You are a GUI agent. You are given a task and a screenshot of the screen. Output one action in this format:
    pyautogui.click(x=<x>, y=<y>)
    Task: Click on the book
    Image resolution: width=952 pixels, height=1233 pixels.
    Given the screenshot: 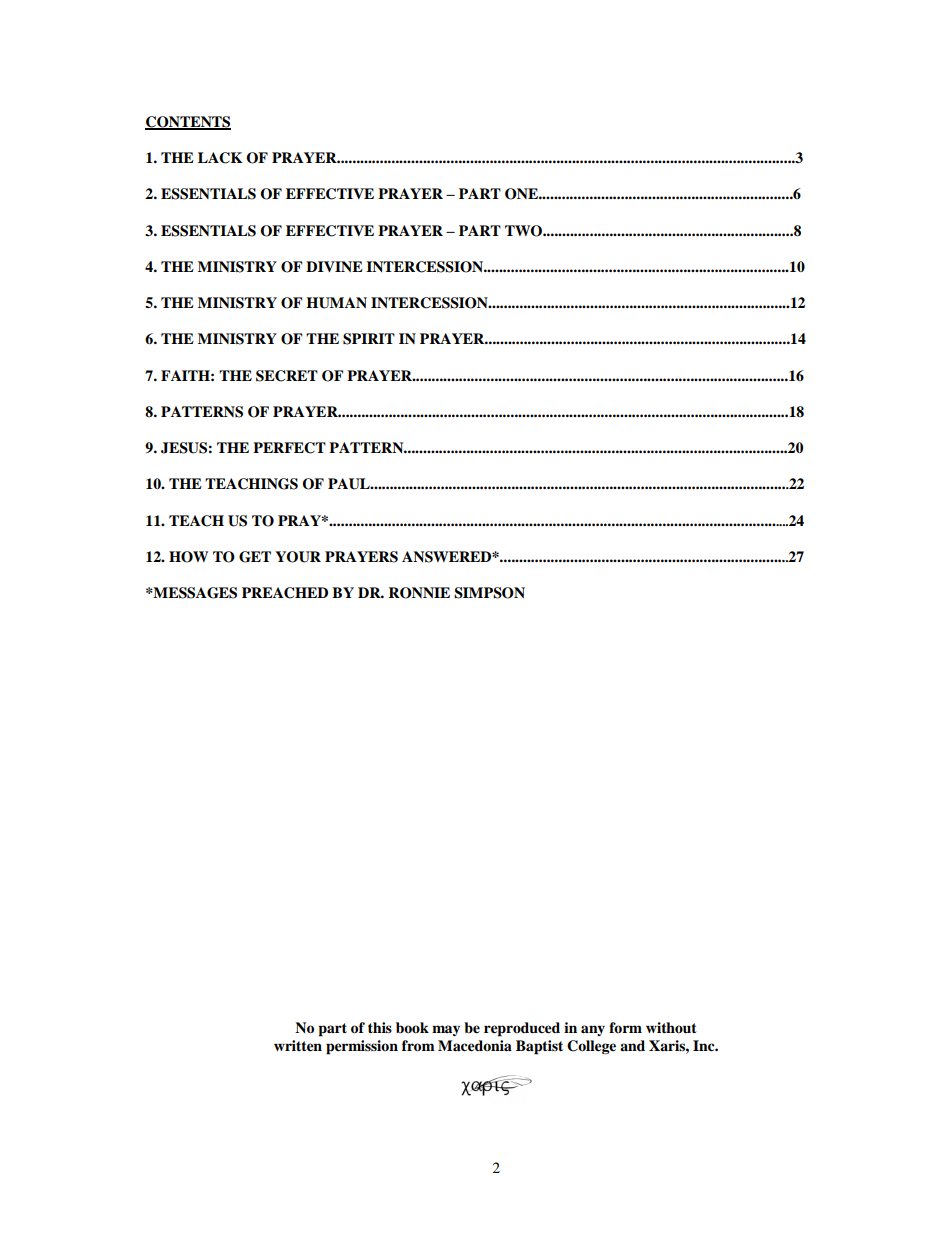 What is the action you would take?
    pyautogui.click(x=412, y=1027)
